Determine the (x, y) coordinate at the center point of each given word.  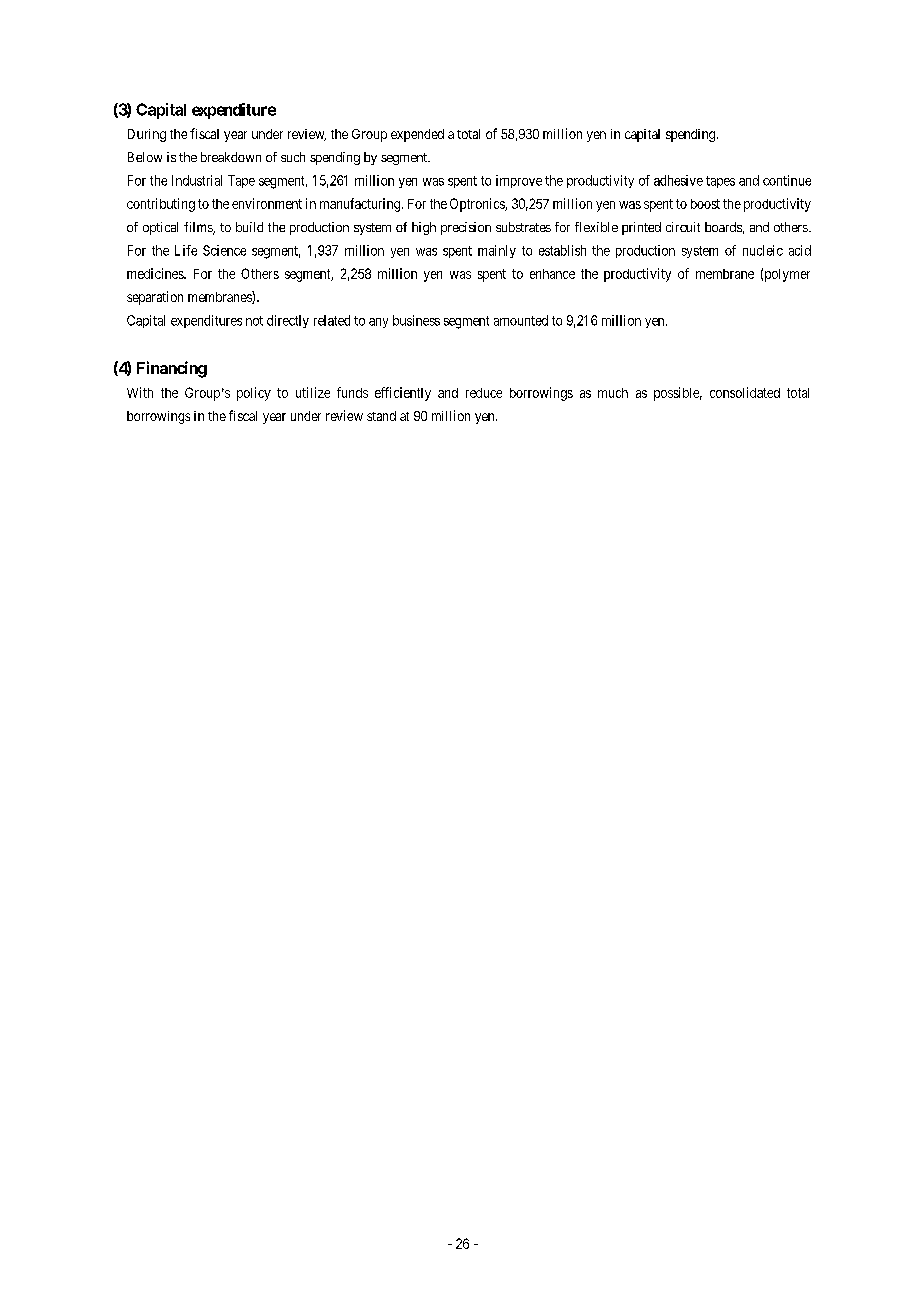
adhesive (678, 180)
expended (417, 135)
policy (254, 394)
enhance (552, 274)
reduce (484, 393)
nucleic (763, 250)
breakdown (231, 157)
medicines (156, 273)
